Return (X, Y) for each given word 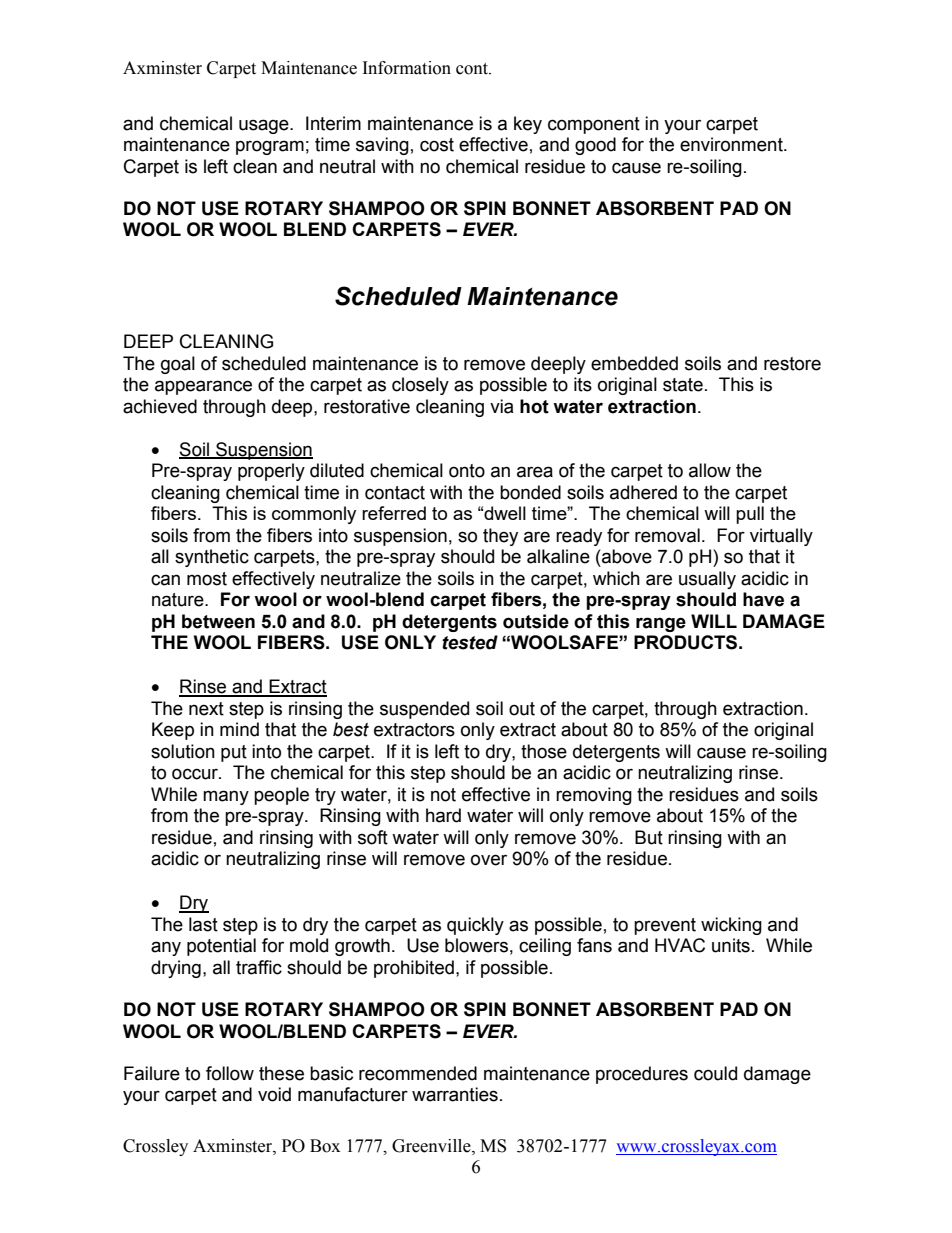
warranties (455, 1094)
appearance (203, 387)
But (649, 837)
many (226, 797)
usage (265, 126)
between (218, 621)
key (528, 125)
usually (707, 580)
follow (230, 1073)
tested (470, 642)
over (489, 860)
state (683, 385)
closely (420, 386)
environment (732, 144)
